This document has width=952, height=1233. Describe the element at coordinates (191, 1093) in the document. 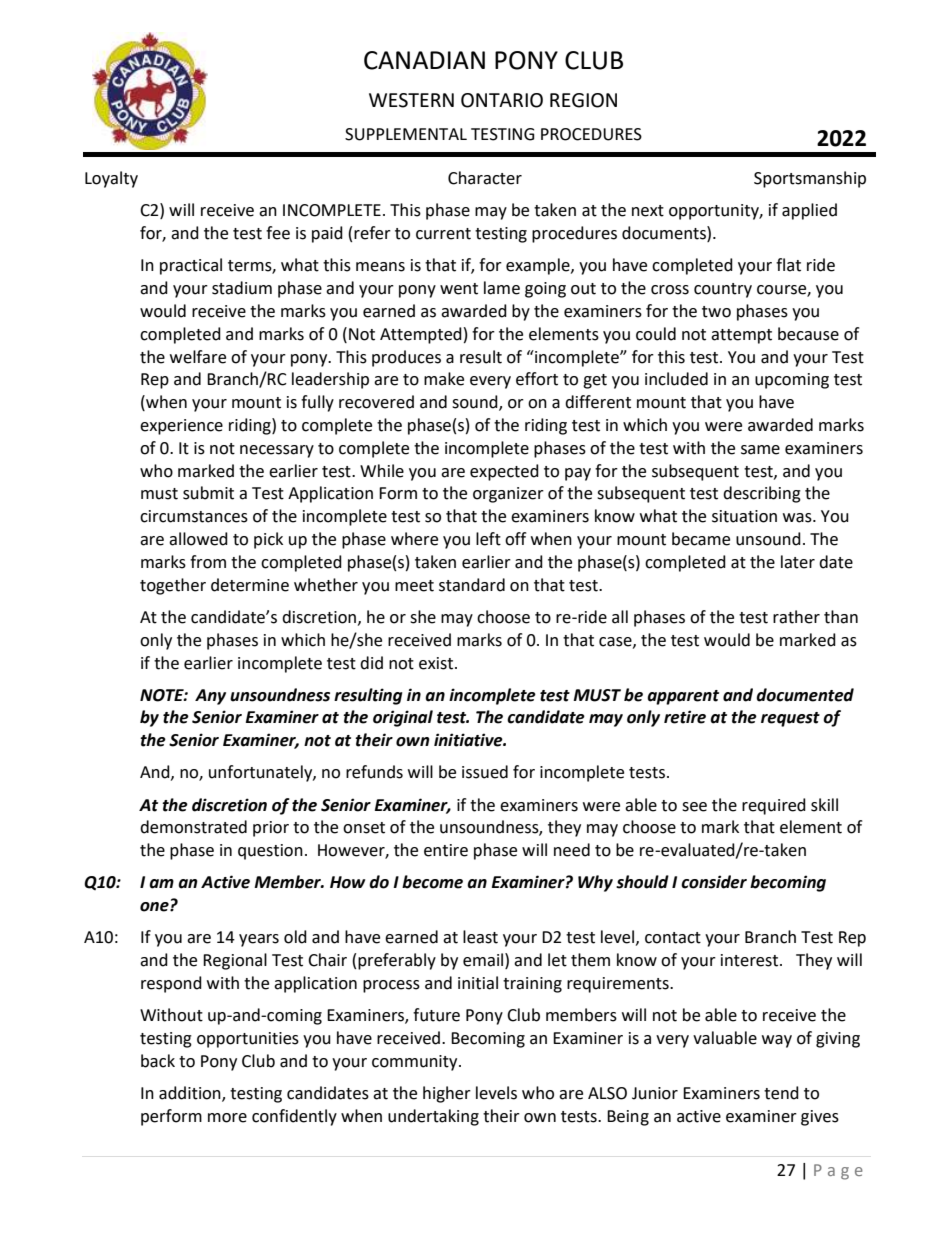

I see `addition` at that location.
